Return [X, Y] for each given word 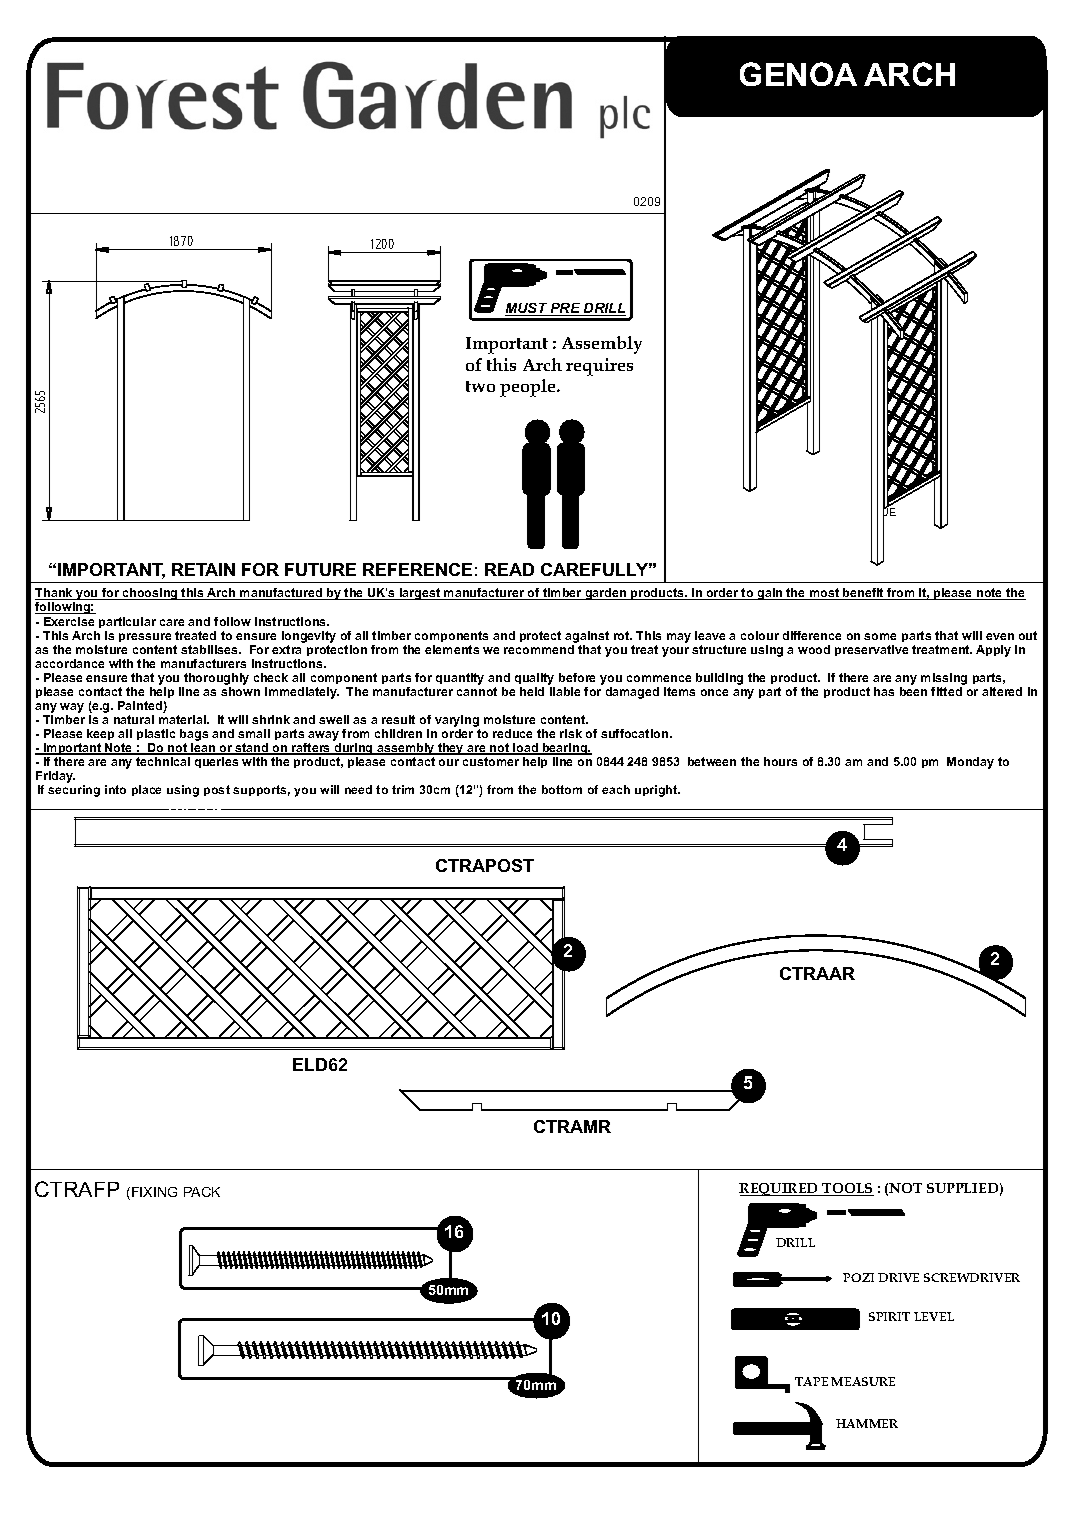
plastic [156, 734]
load [525, 749]
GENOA [798, 74]
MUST [527, 309]
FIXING [154, 1192]
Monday [970, 763]
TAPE [811, 1381]
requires [599, 367]
